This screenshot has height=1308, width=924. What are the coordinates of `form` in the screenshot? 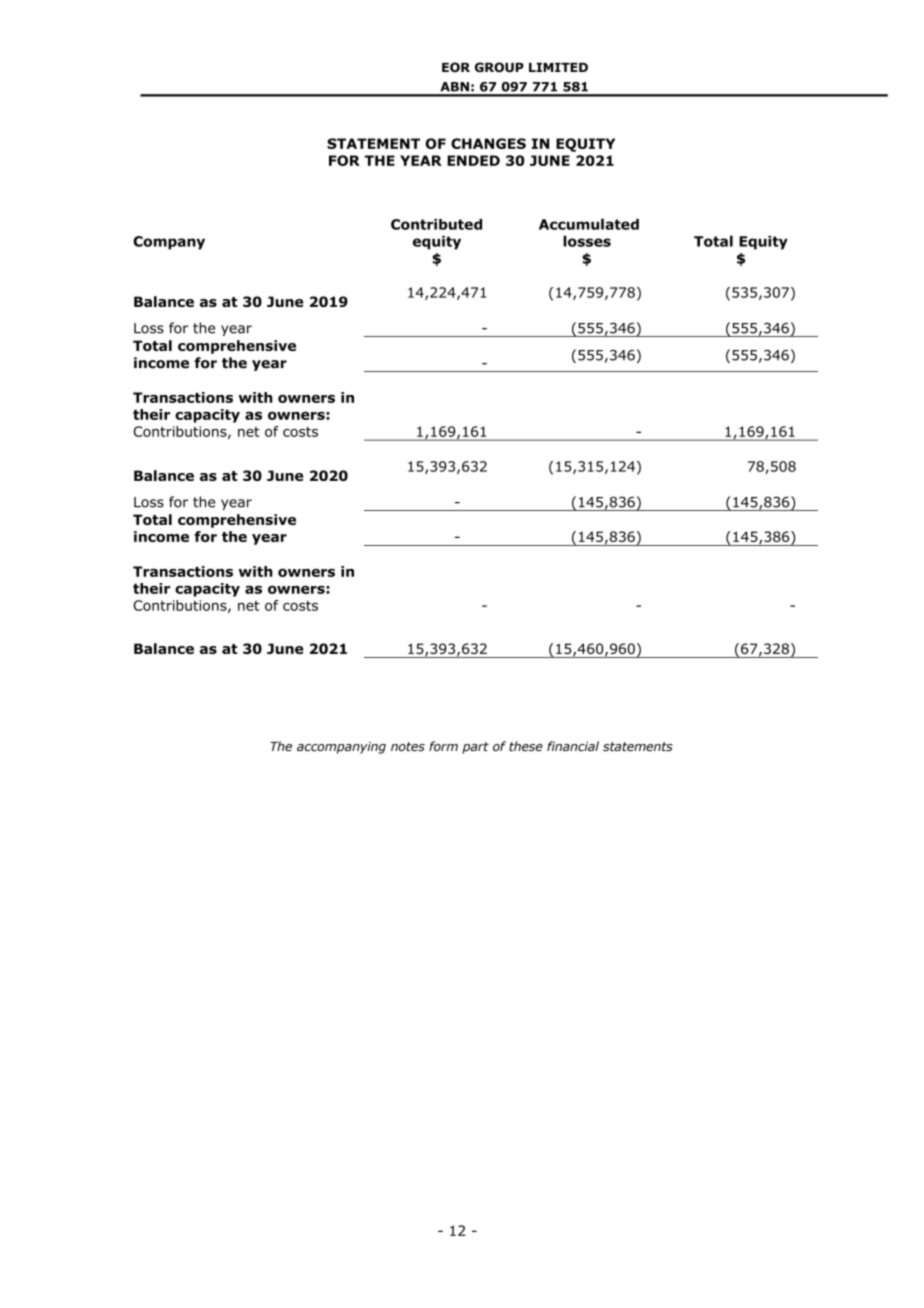 It's located at (443, 746).
